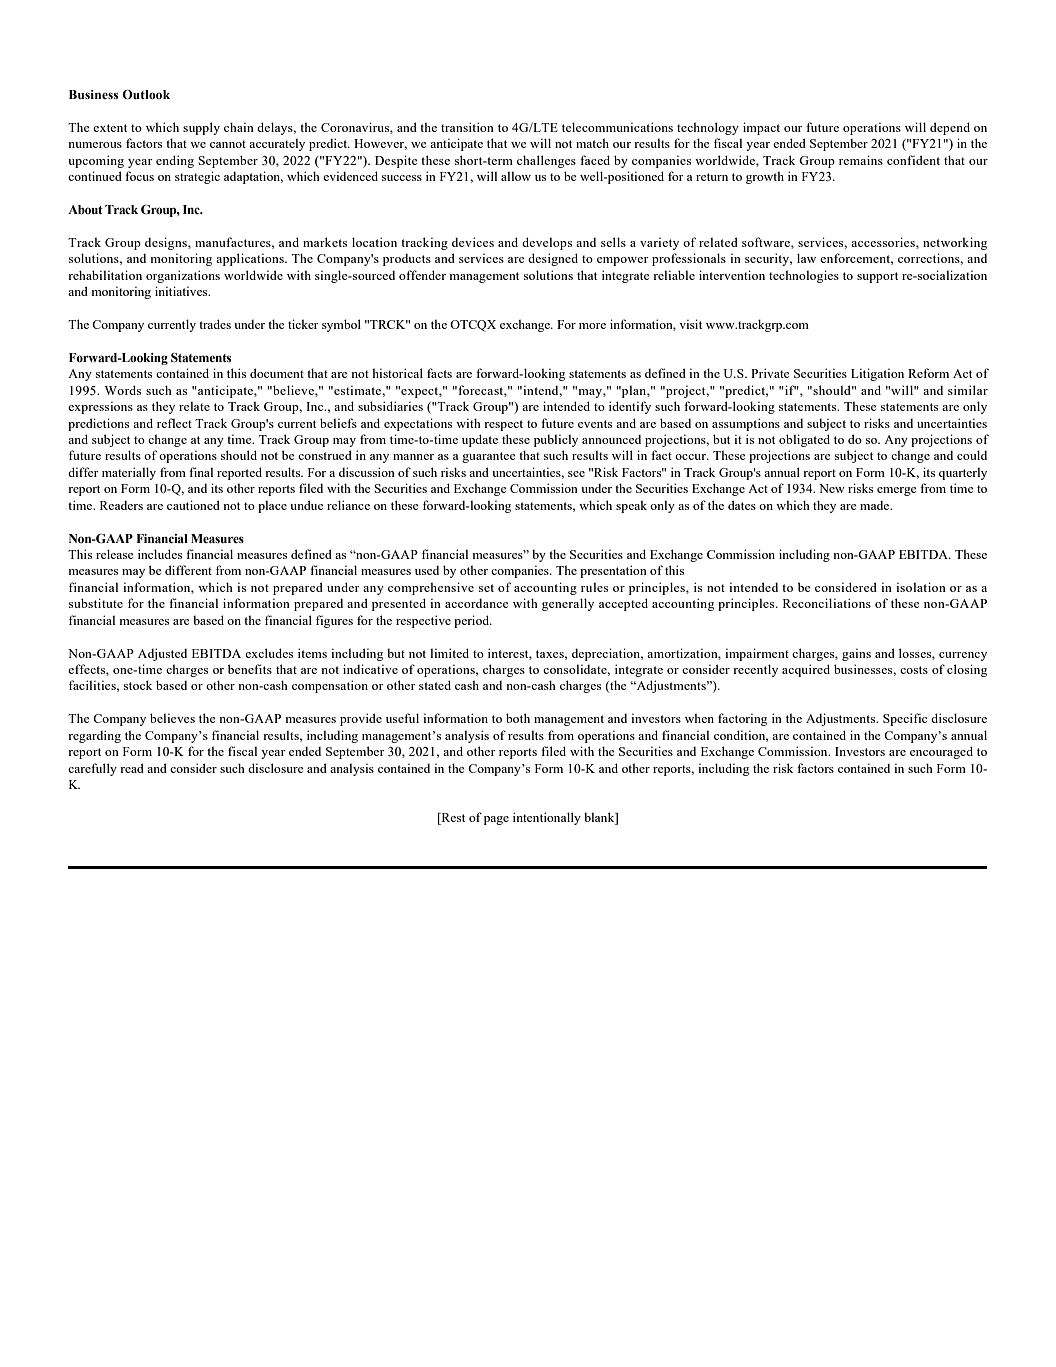  Describe the element at coordinates (215, 324) in the screenshot. I see `trades` at that location.
